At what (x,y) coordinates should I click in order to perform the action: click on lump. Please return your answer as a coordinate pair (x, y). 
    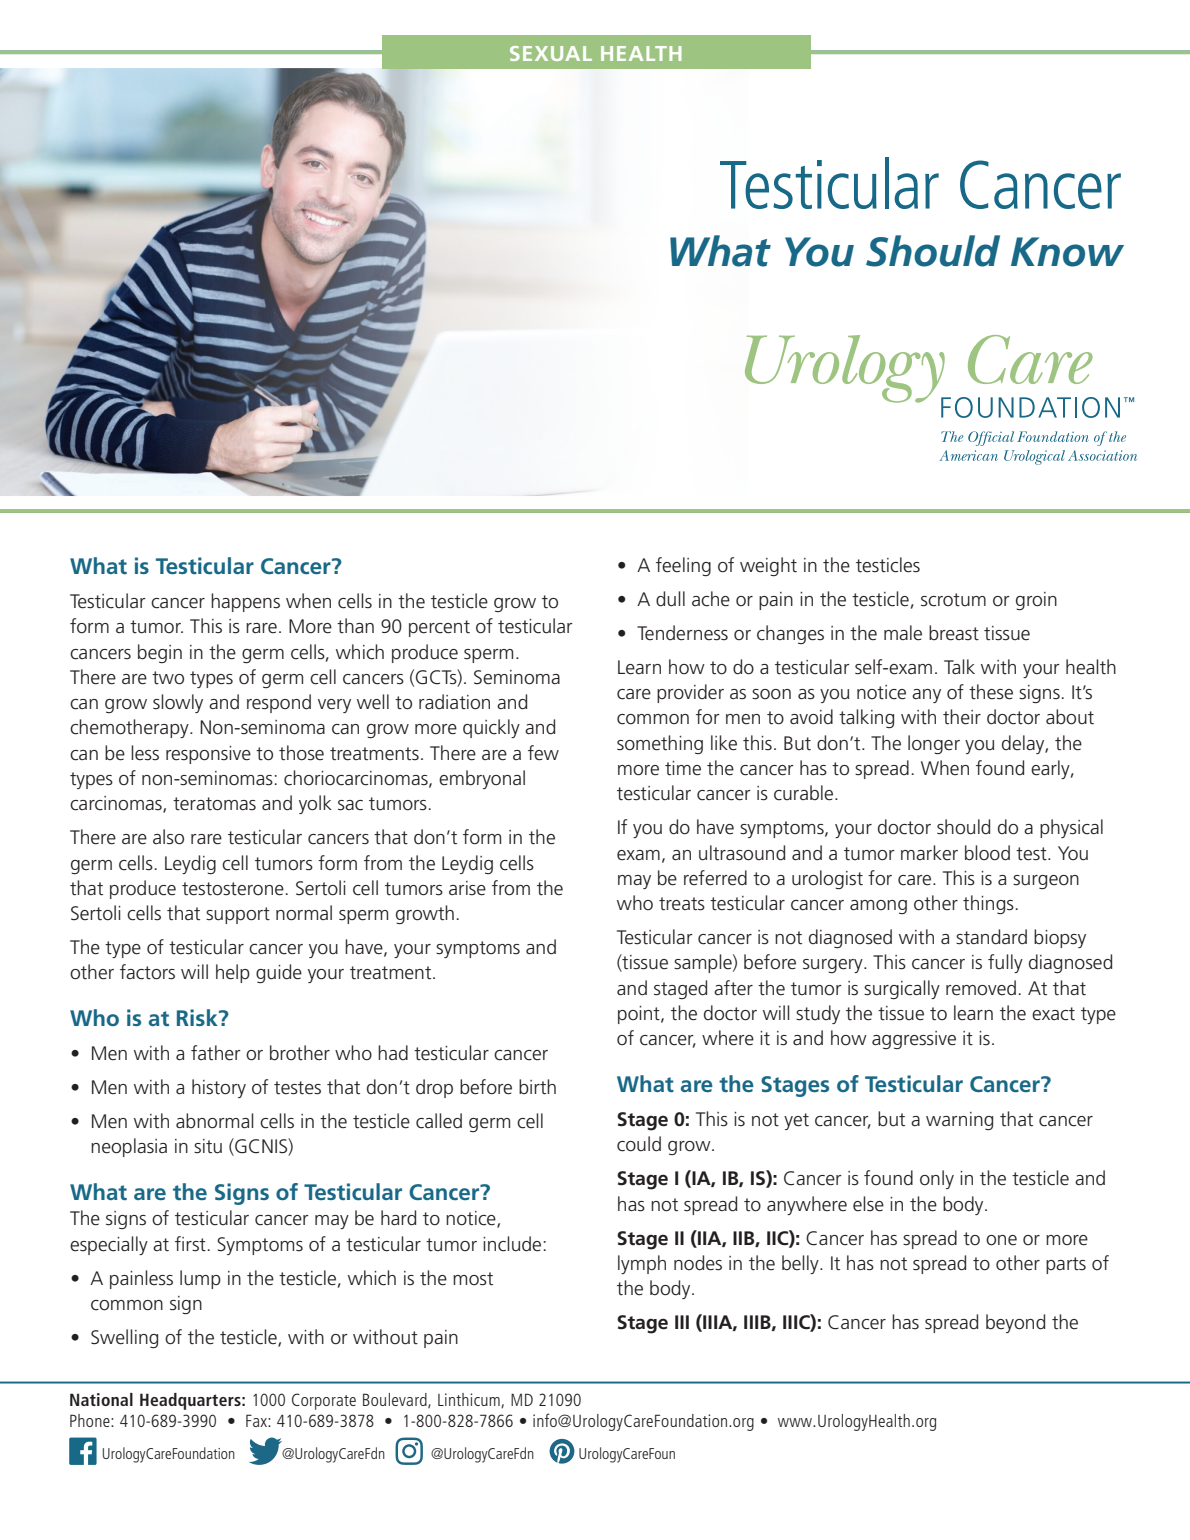
    Looking at the image, I should click on (200, 1279).
